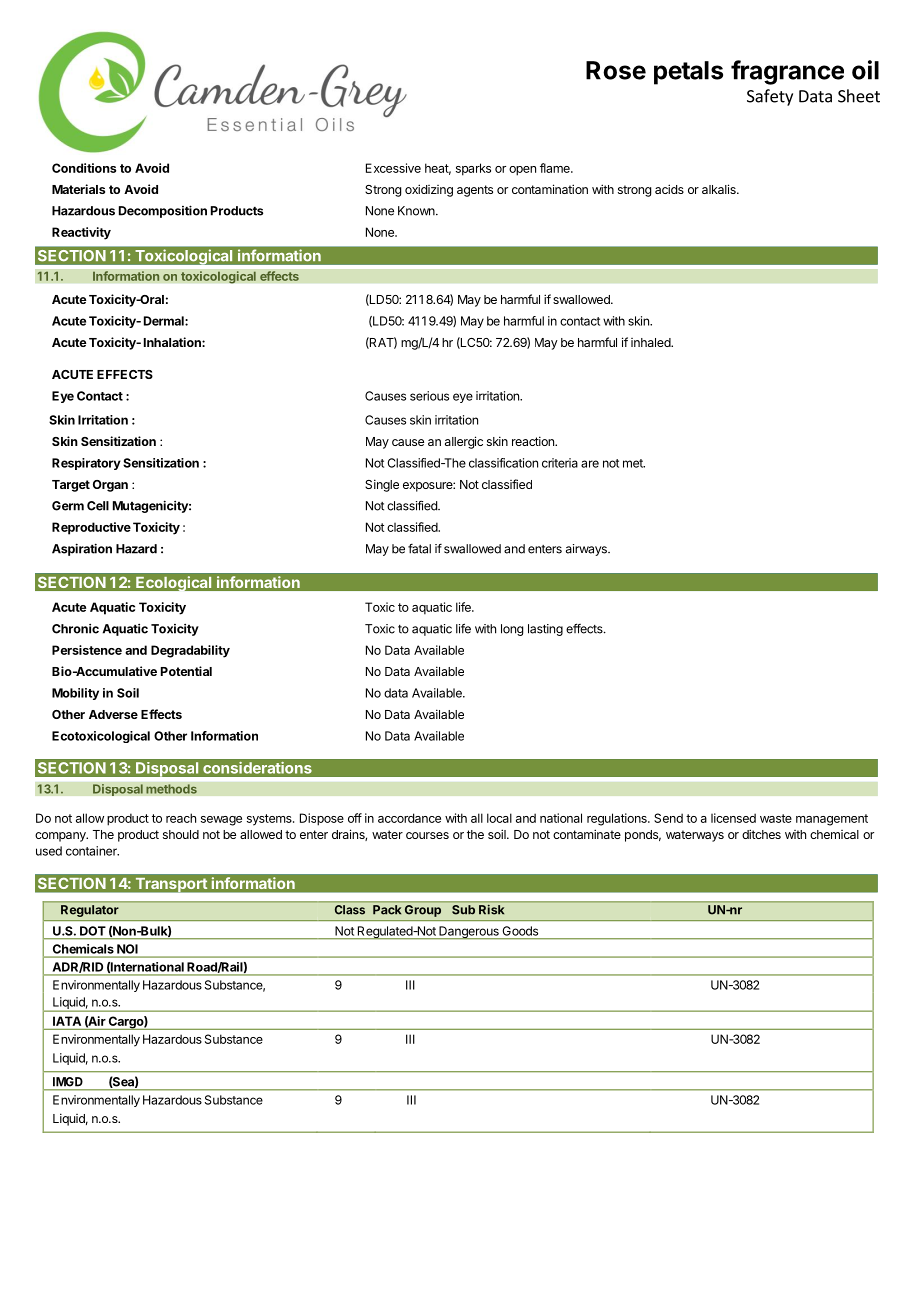 This screenshot has width=924, height=1308. What do you see at coordinates (473, 169) in the screenshot?
I see `sparks` at bounding box center [473, 169].
